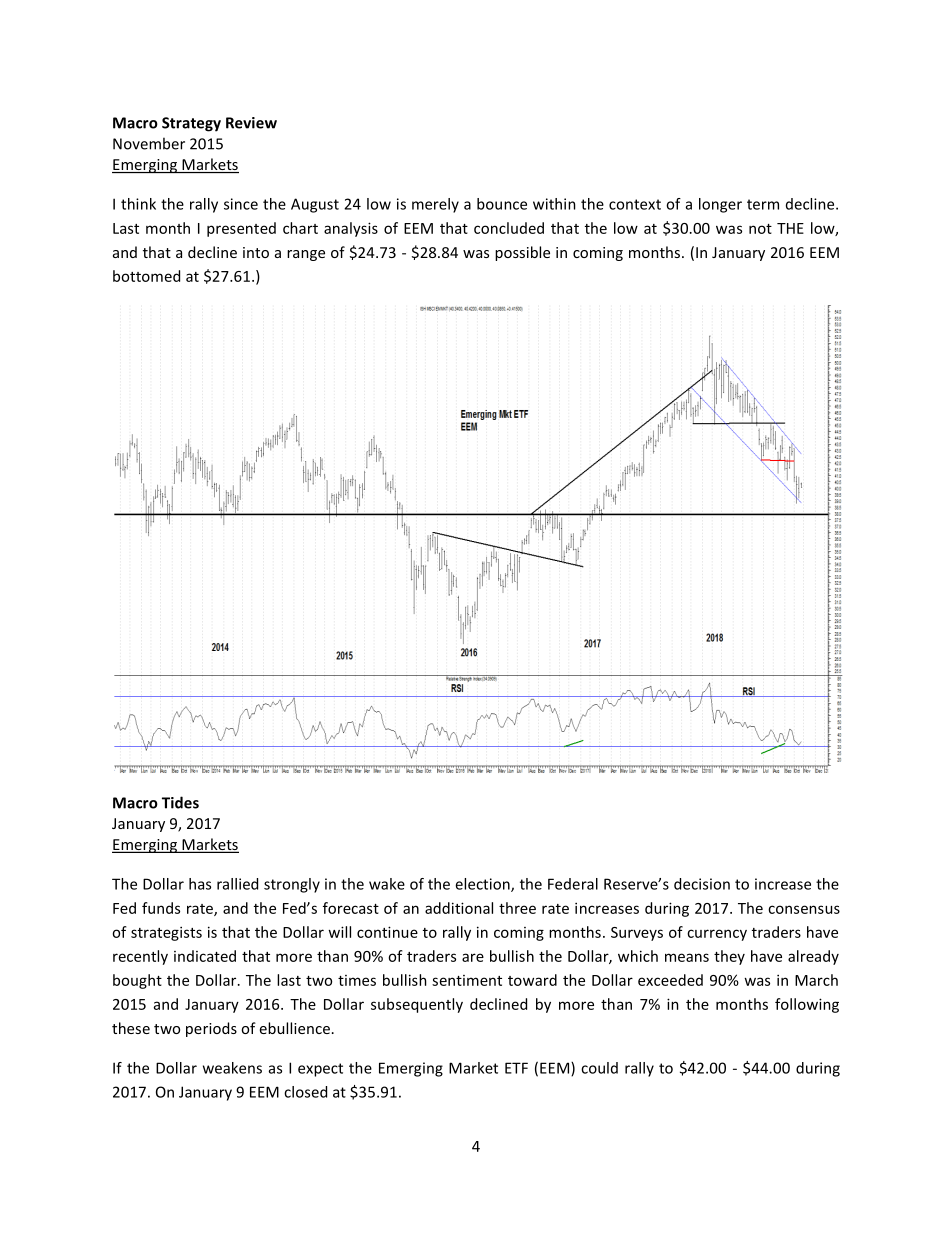  What do you see at coordinates (516, 1068) in the screenshot?
I see `ETF` at bounding box center [516, 1068].
